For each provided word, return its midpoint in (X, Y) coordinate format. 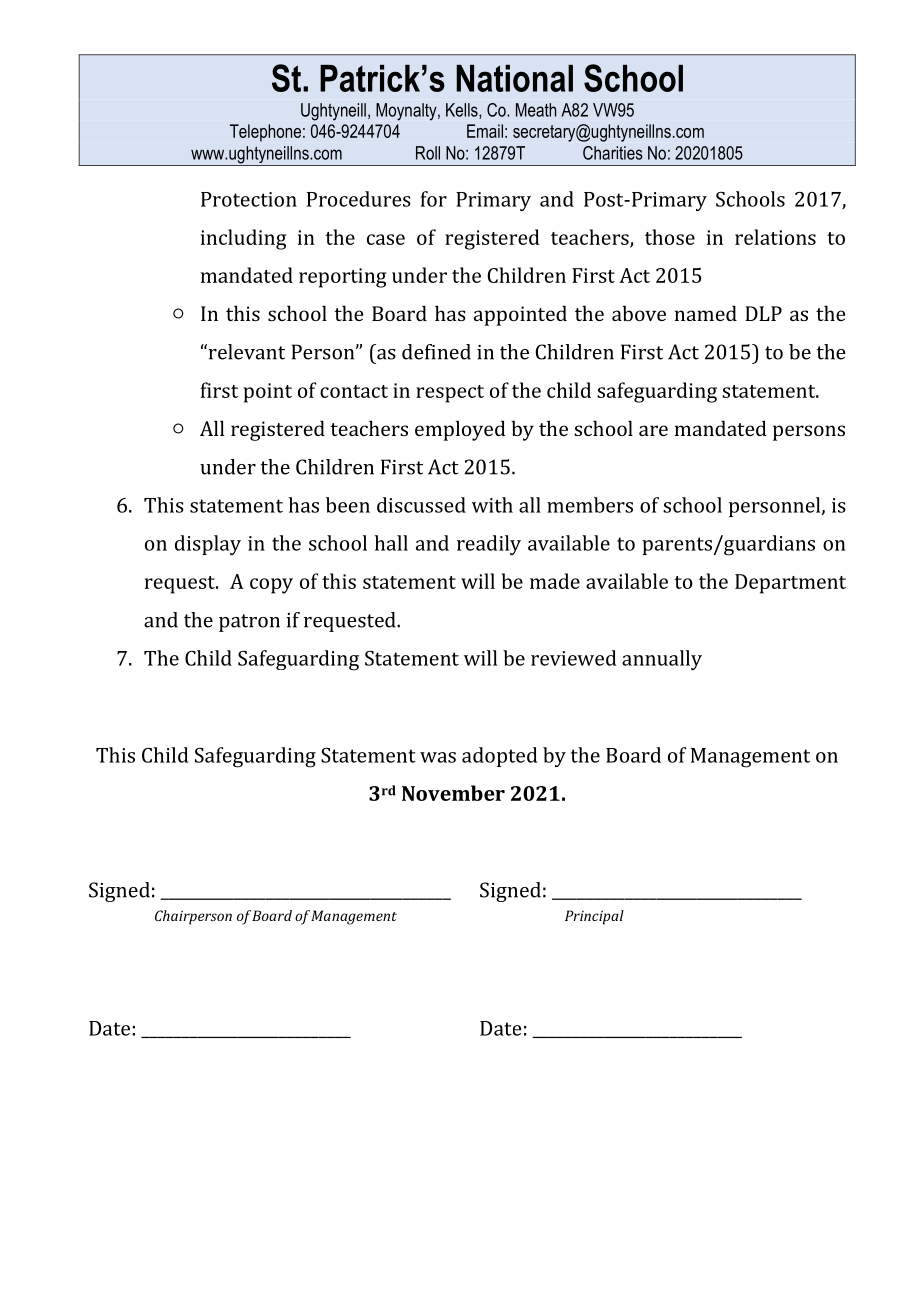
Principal (594, 917)
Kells (463, 111)
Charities (613, 153)
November (453, 793)
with (492, 505)
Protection (249, 199)
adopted (499, 757)
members (590, 505)
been (348, 505)
